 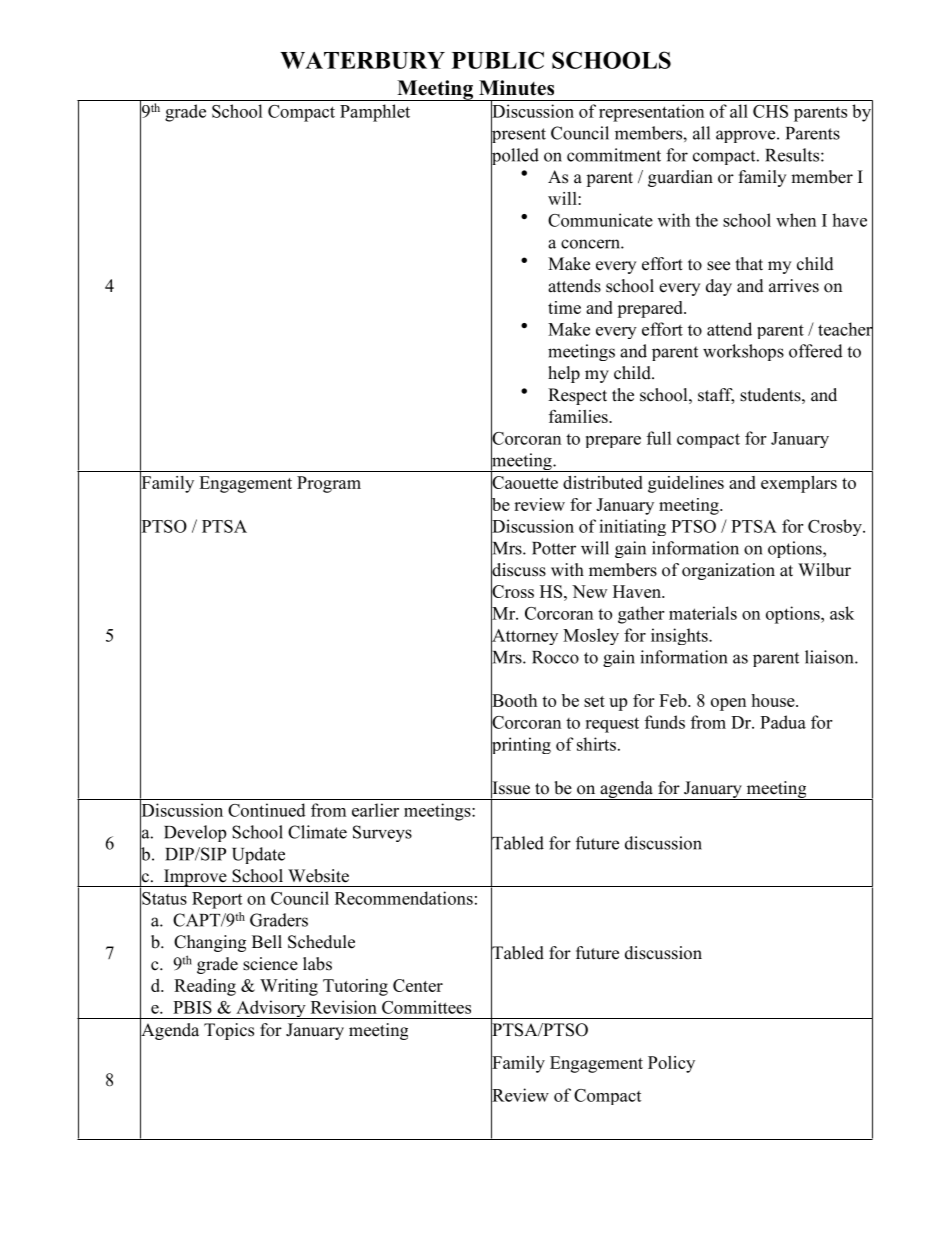 I want to click on guardian, so click(x=680, y=178).
